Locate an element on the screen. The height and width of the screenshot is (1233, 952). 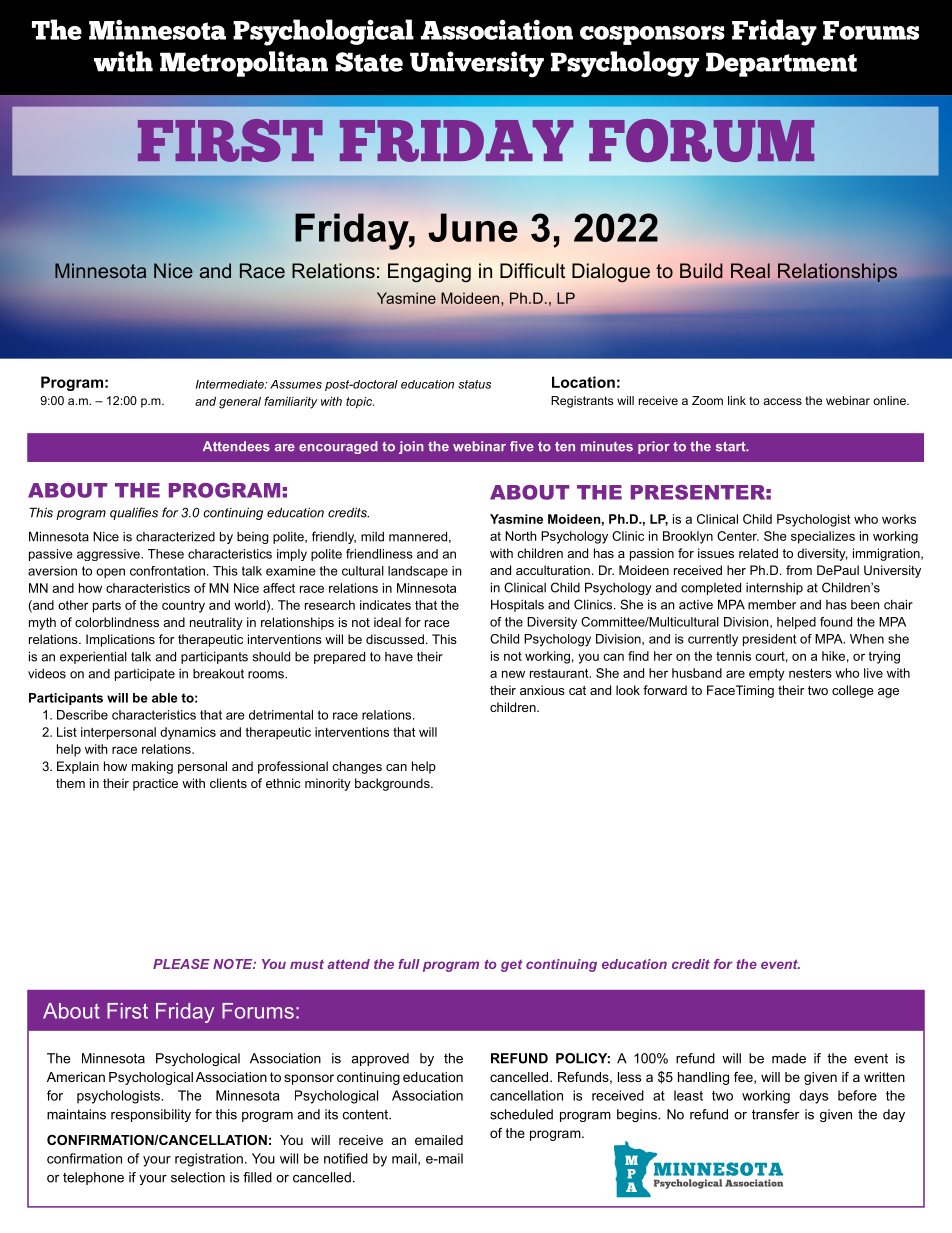
scheduled is located at coordinates (521, 1114).
